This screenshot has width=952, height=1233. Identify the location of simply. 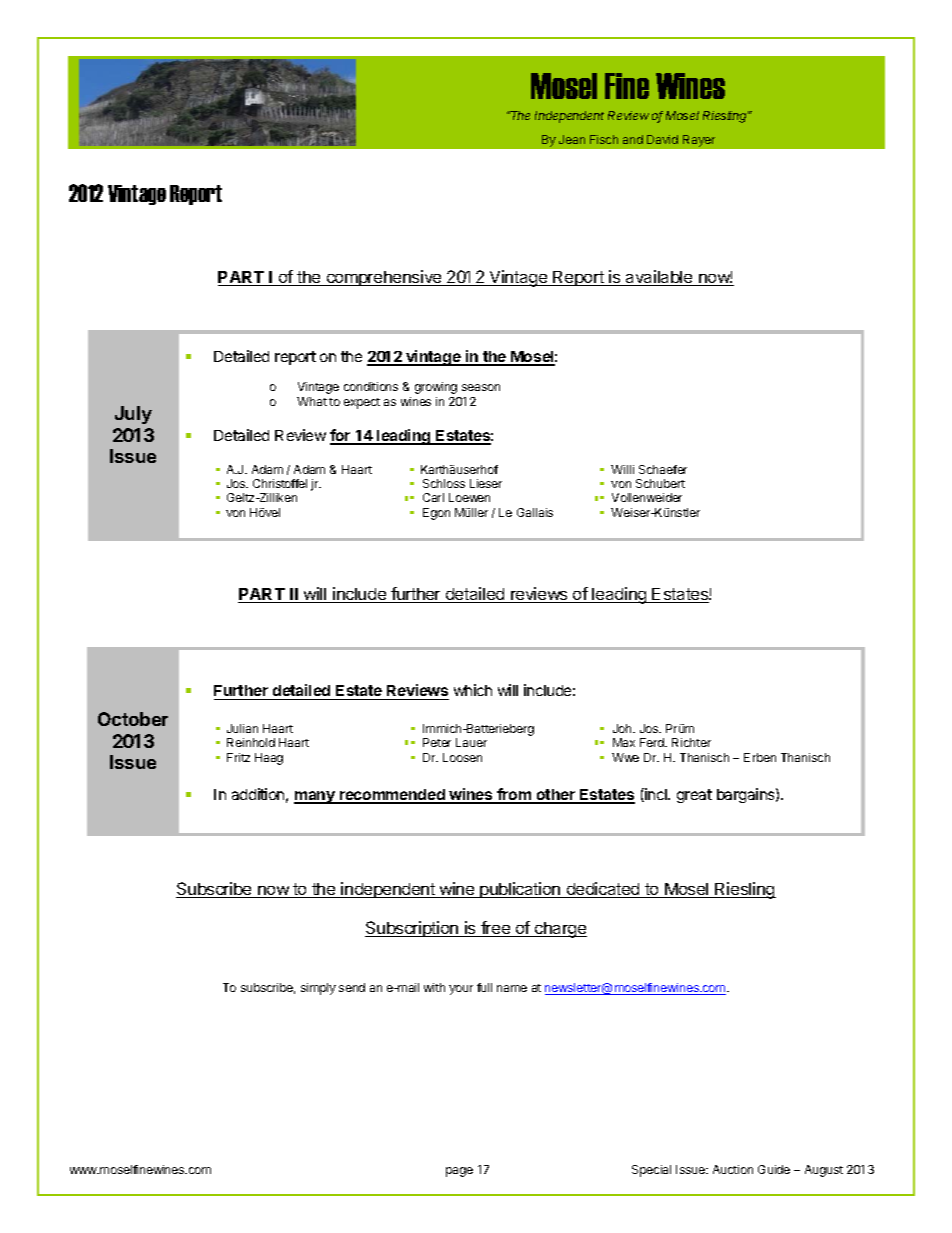
(318, 989).
